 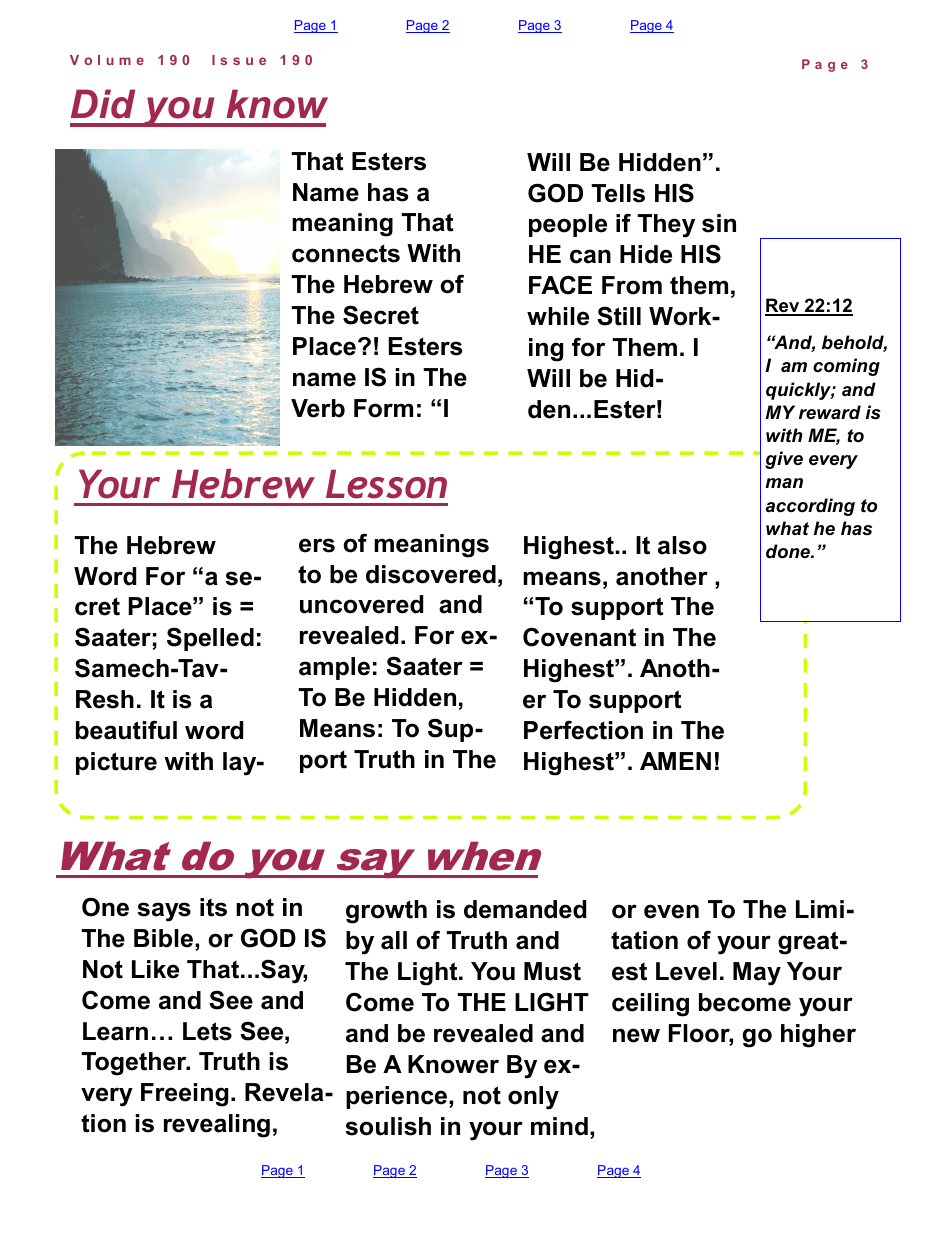 I want to click on Freeing, so click(x=184, y=1095).
